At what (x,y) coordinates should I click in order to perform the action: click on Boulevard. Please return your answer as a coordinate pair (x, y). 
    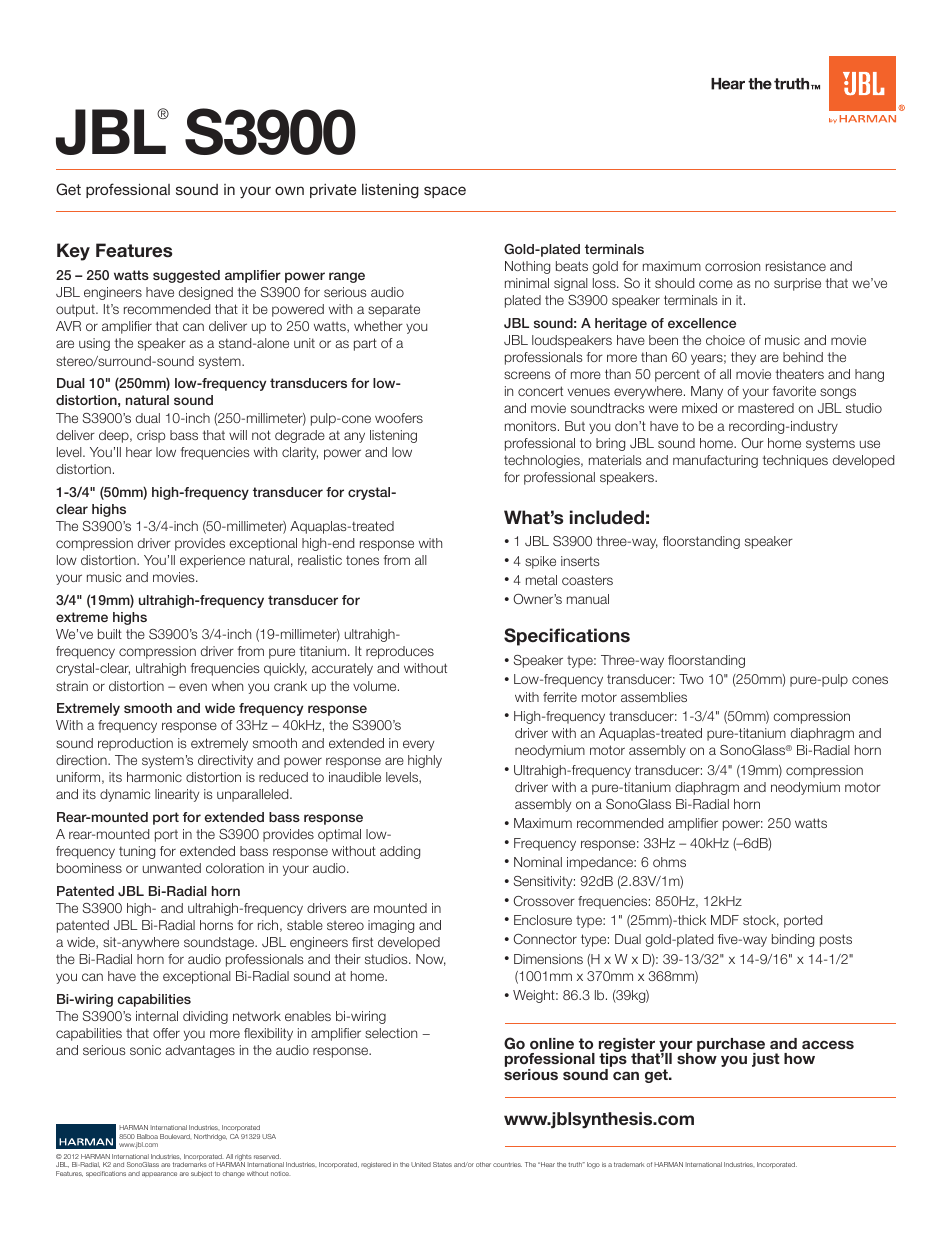
    Looking at the image, I should click on (175, 1136).
